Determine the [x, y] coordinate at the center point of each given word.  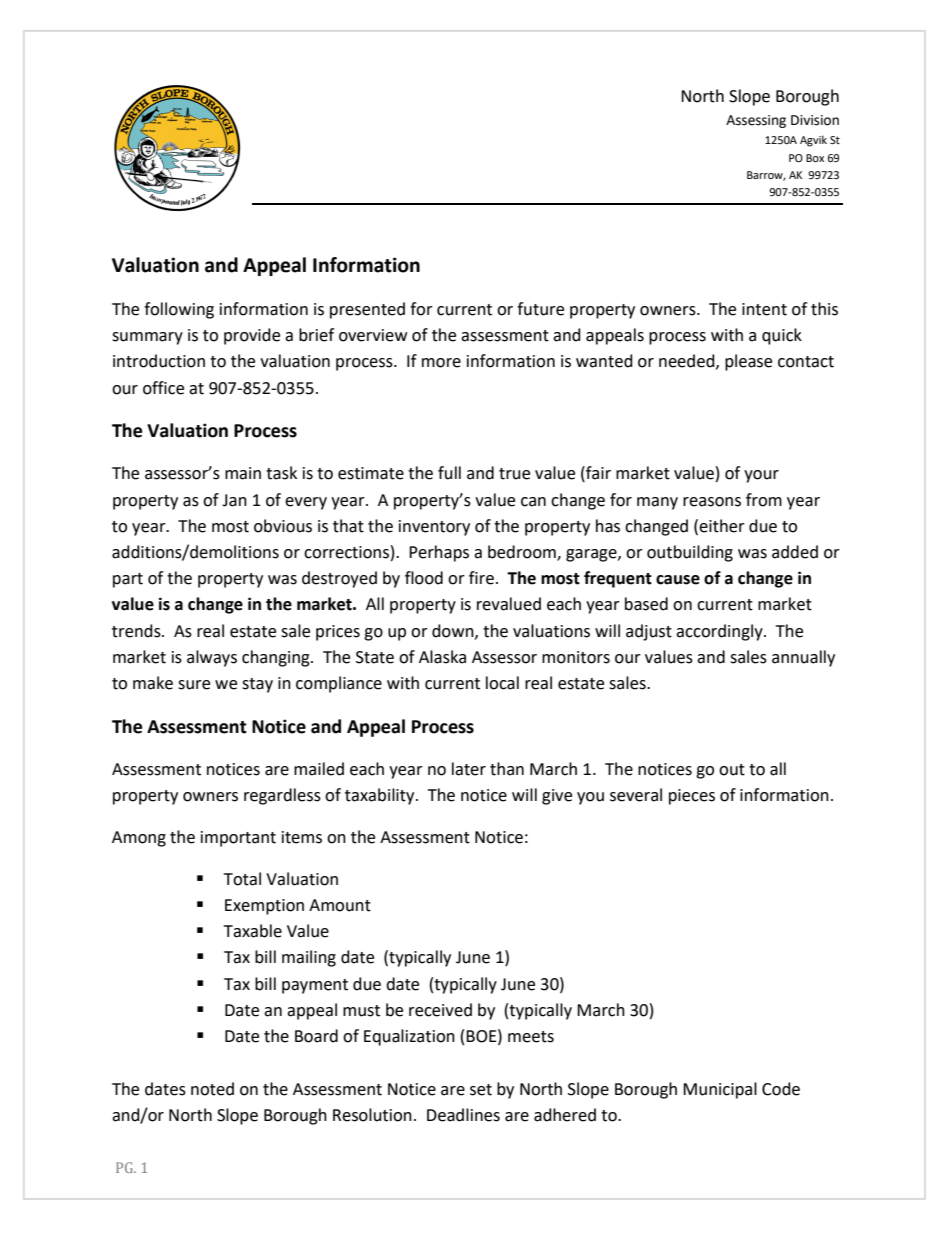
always [212, 658]
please [748, 362]
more [441, 363]
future [540, 309]
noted [212, 1089]
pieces [692, 797]
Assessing [756, 121]
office [163, 388]
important [238, 839]
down [454, 631]
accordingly [720, 632]
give [557, 797]
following [179, 310]
